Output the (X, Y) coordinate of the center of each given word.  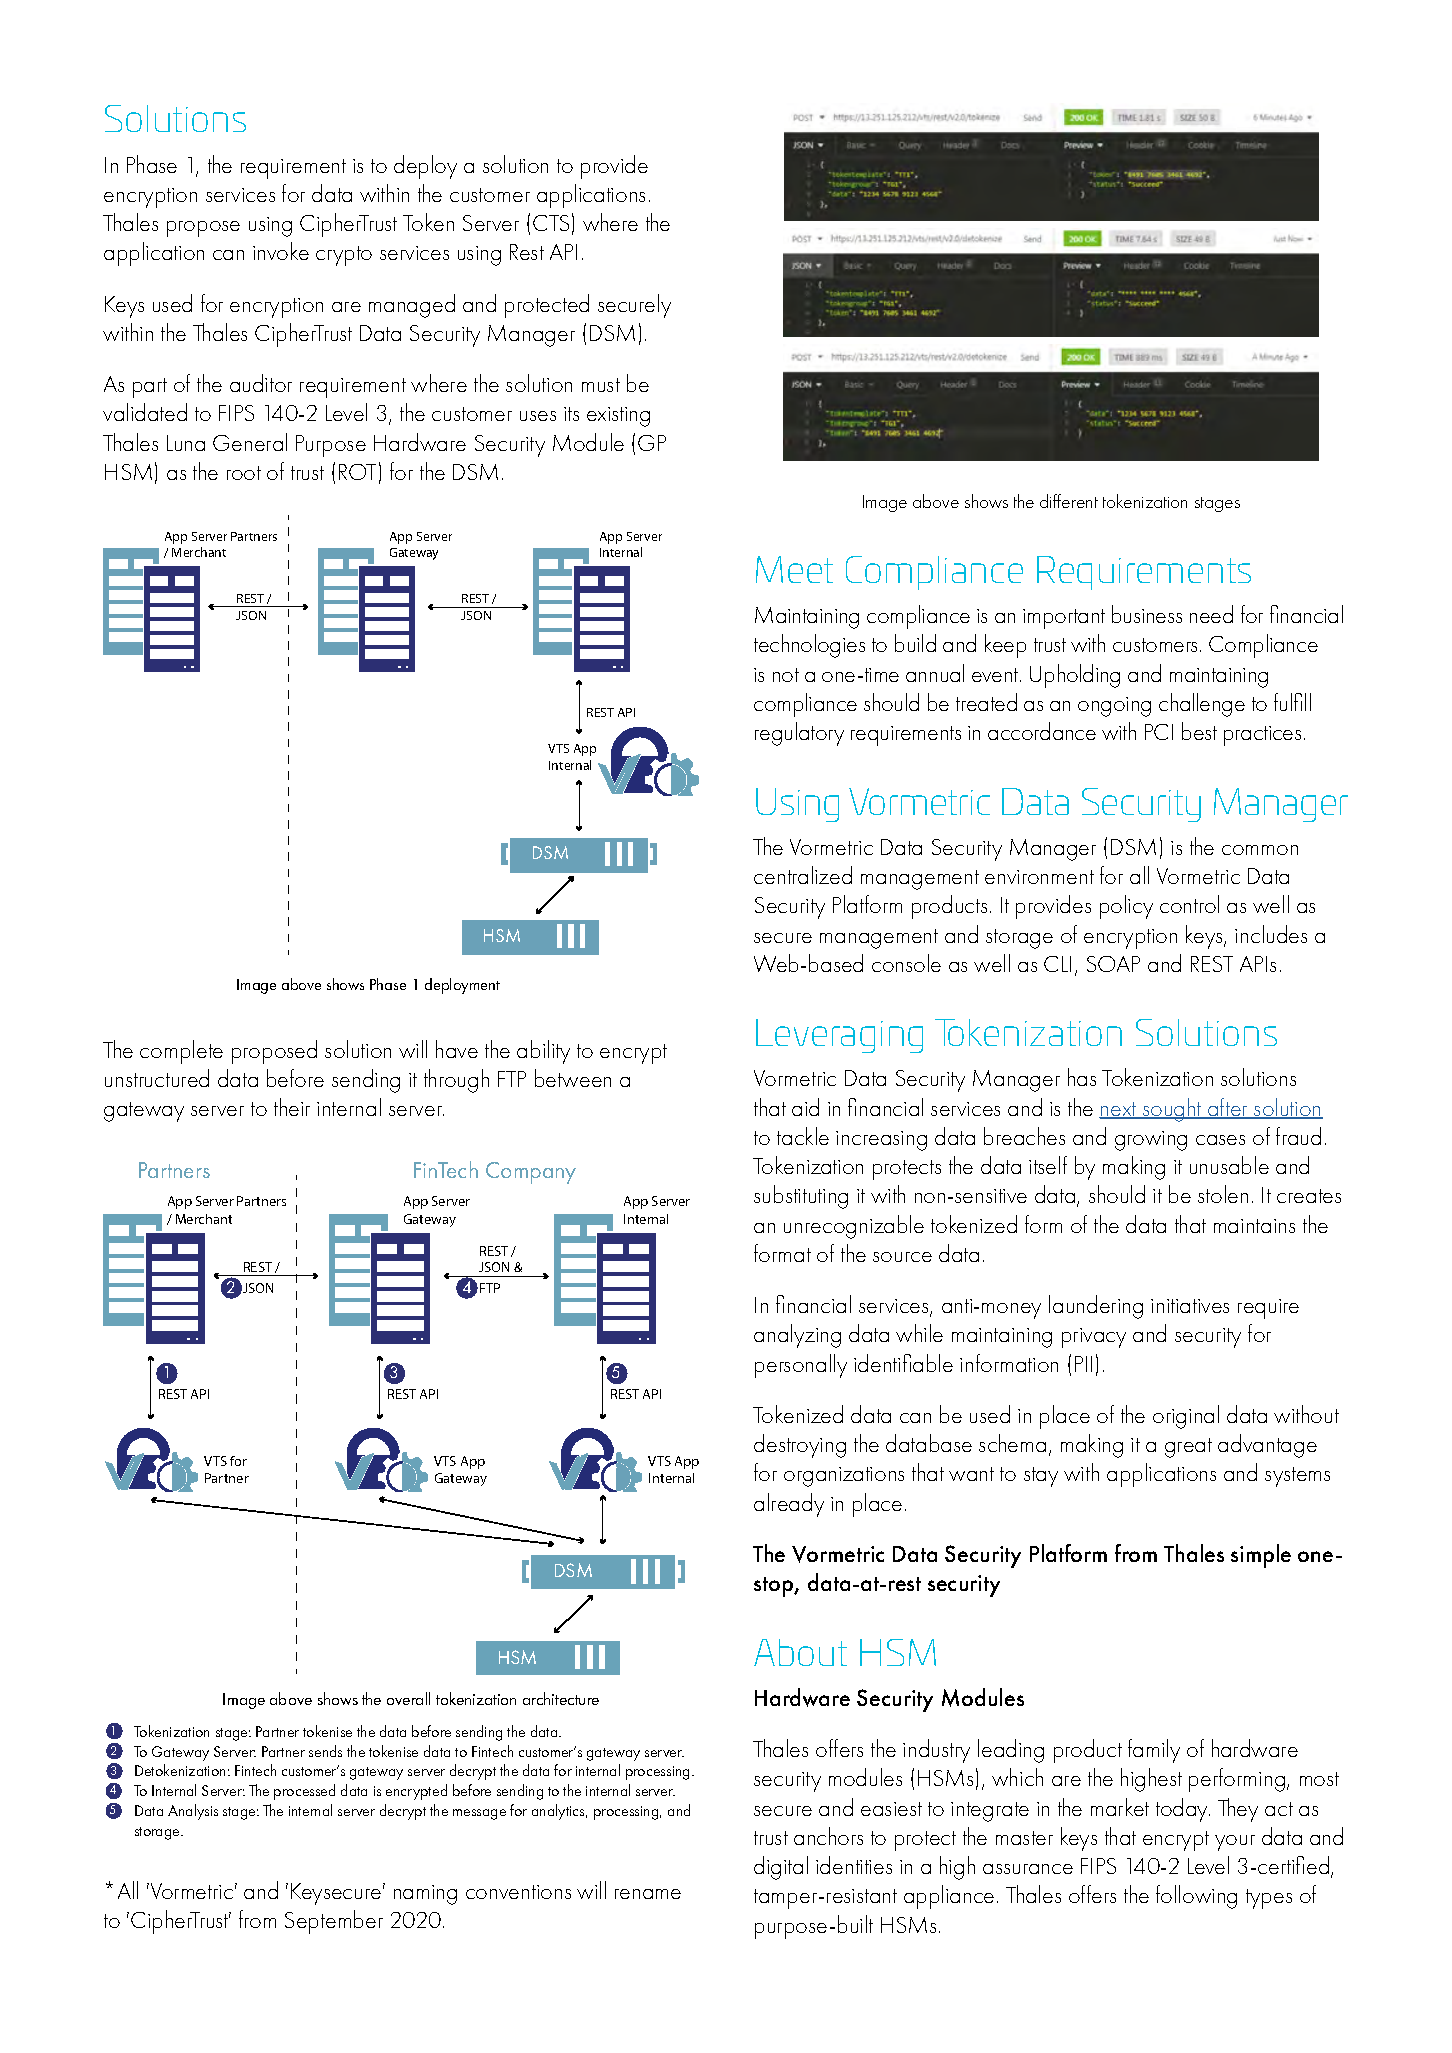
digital (781, 1868)
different (1069, 501)
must (601, 385)
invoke (281, 251)
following (1196, 1897)
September (334, 1922)
